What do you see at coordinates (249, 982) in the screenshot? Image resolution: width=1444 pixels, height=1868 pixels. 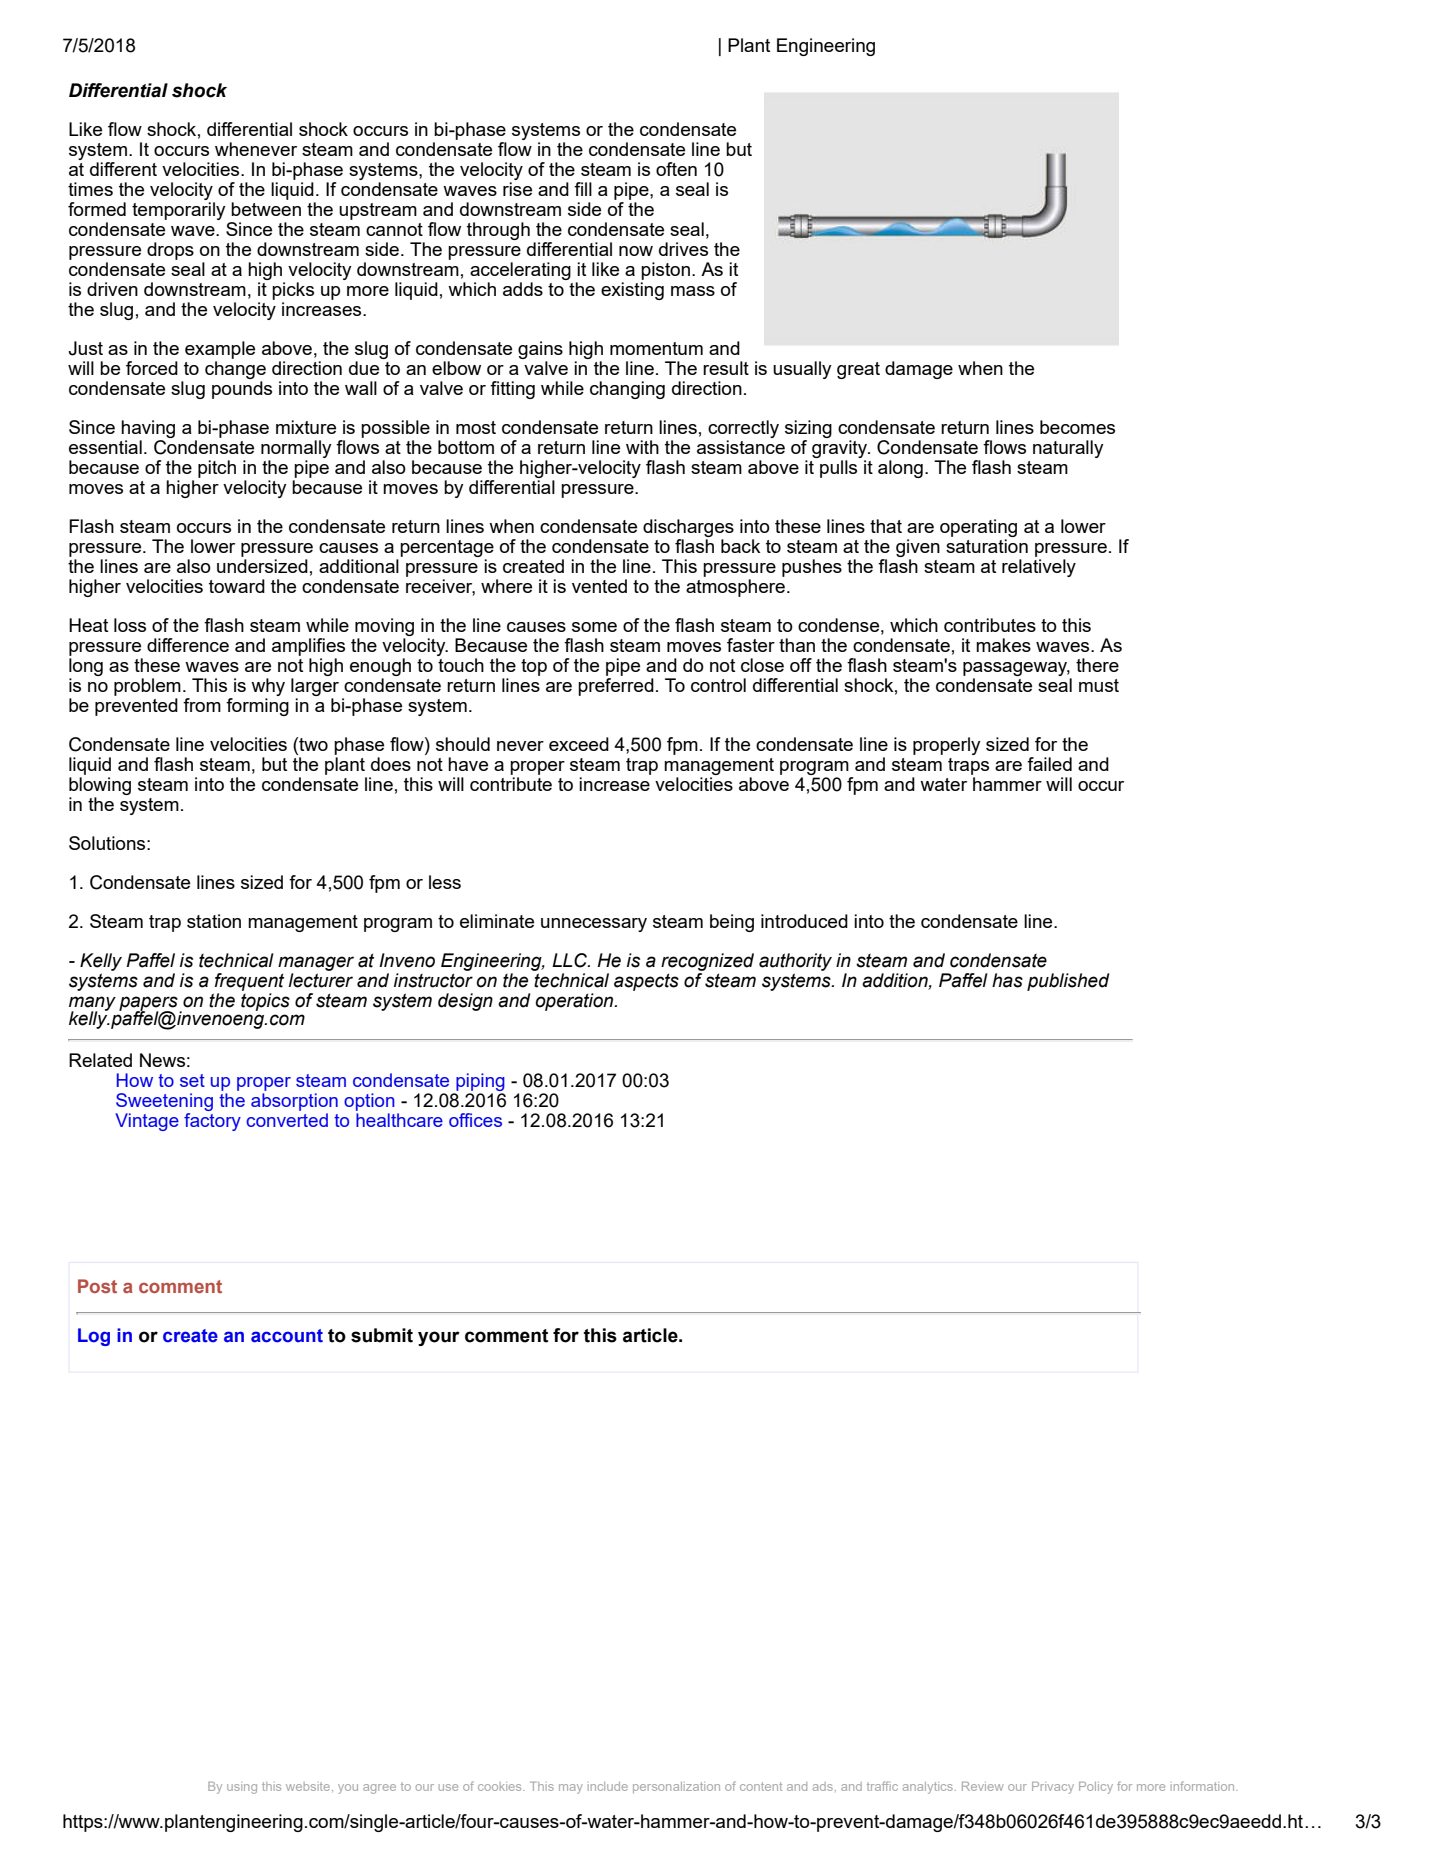 I see `frequent` at bounding box center [249, 982].
